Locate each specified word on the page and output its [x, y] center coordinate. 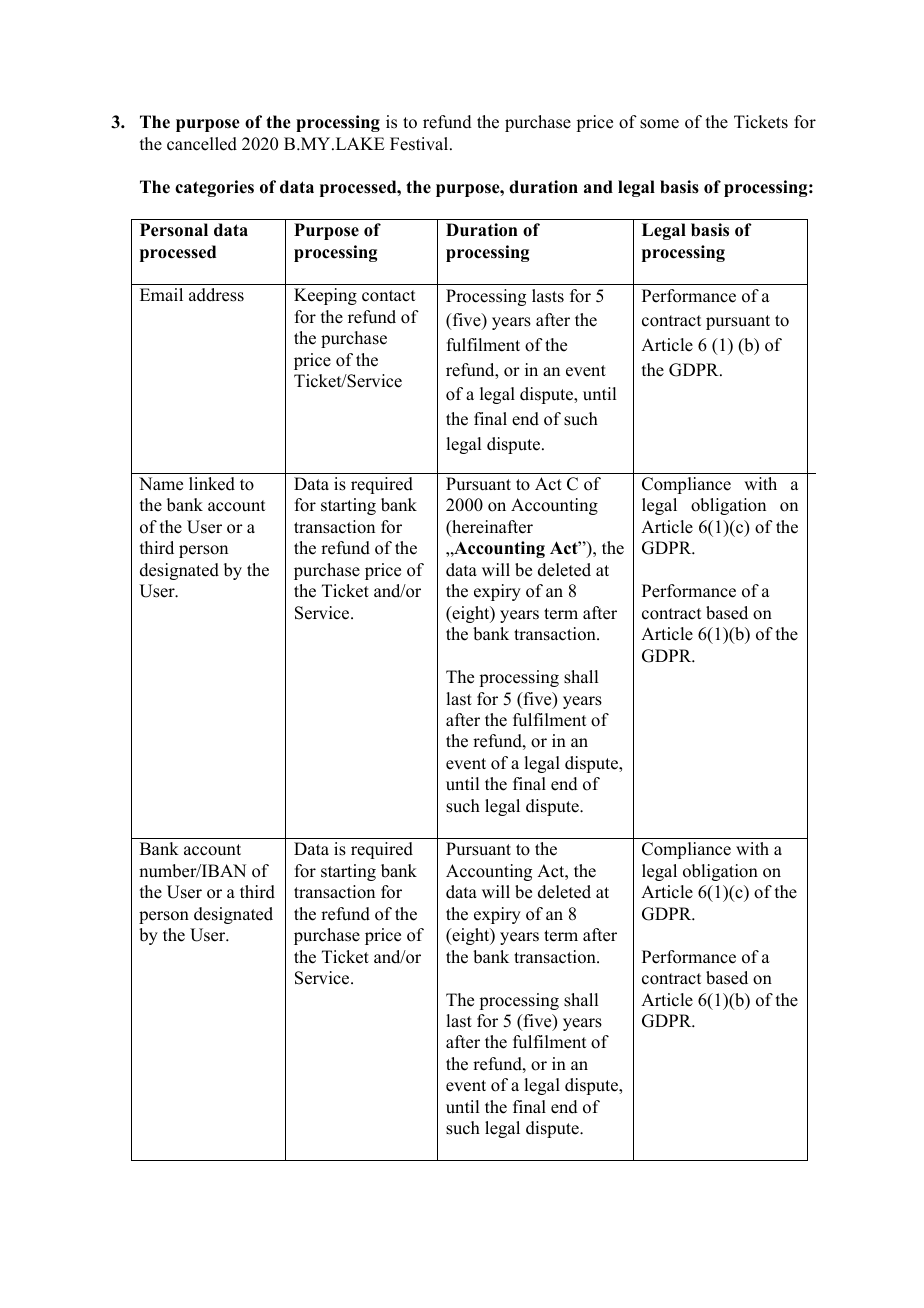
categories [214, 188]
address [216, 295]
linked [212, 484]
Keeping [325, 296]
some [659, 124]
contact [388, 296]
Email [161, 294]
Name [161, 484]
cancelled [202, 144]
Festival [420, 144]
